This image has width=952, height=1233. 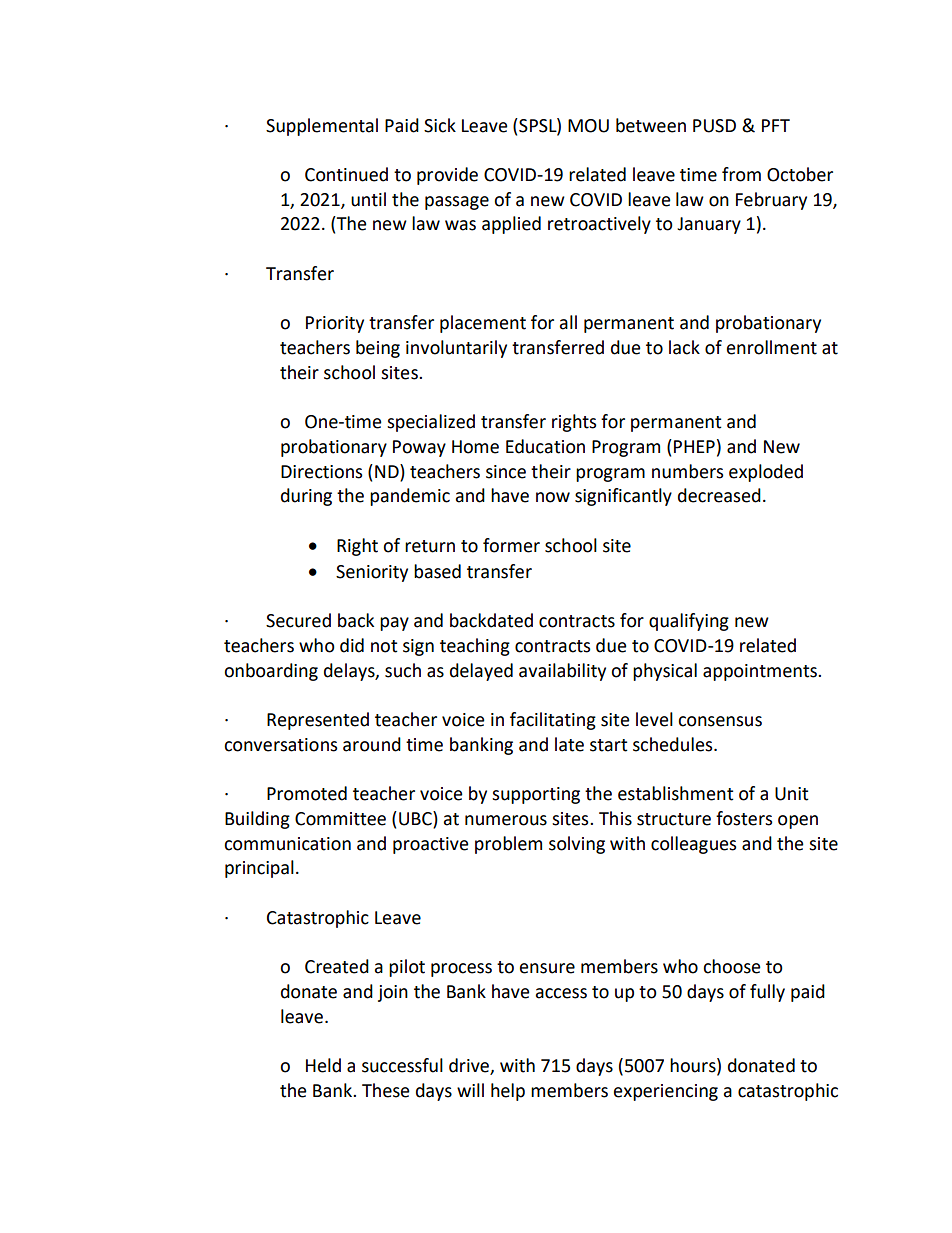 What do you see at coordinates (508, 1092) in the image?
I see `help` at bounding box center [508, 1092].
